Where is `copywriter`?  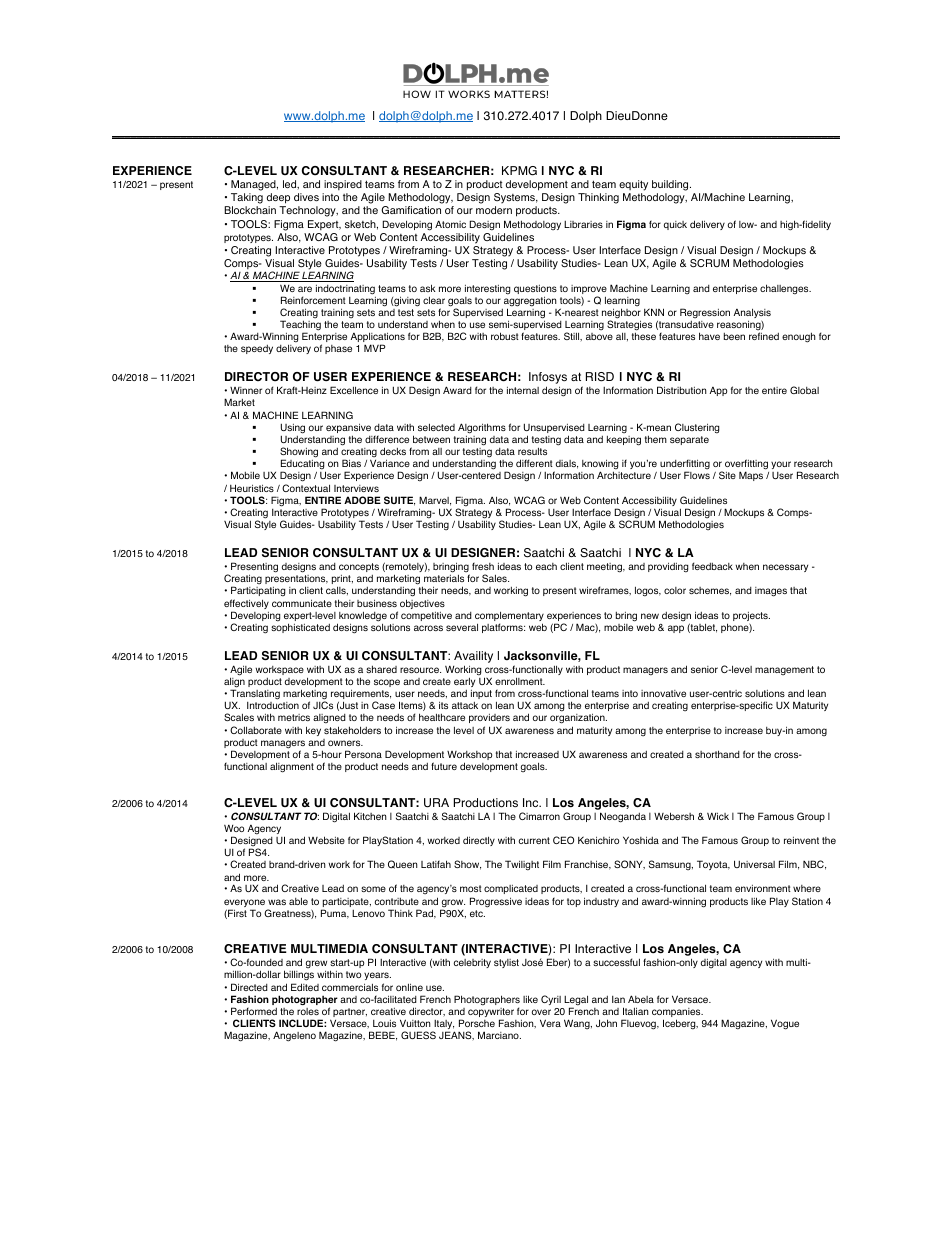 copywriter is located at coordinates (491, 1014).
